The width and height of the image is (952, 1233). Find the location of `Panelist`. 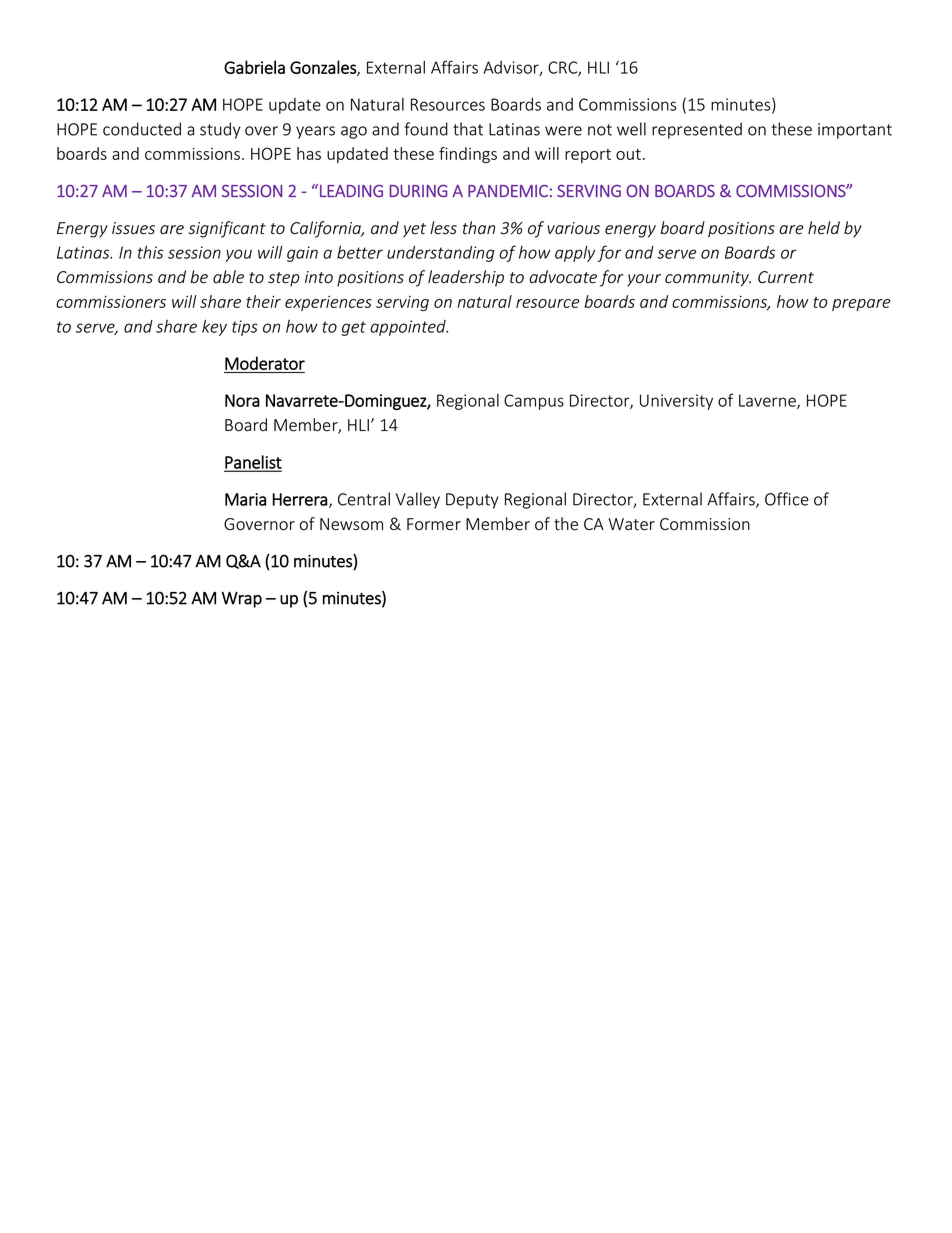

Panelist is located at coordinates (253, 463).
